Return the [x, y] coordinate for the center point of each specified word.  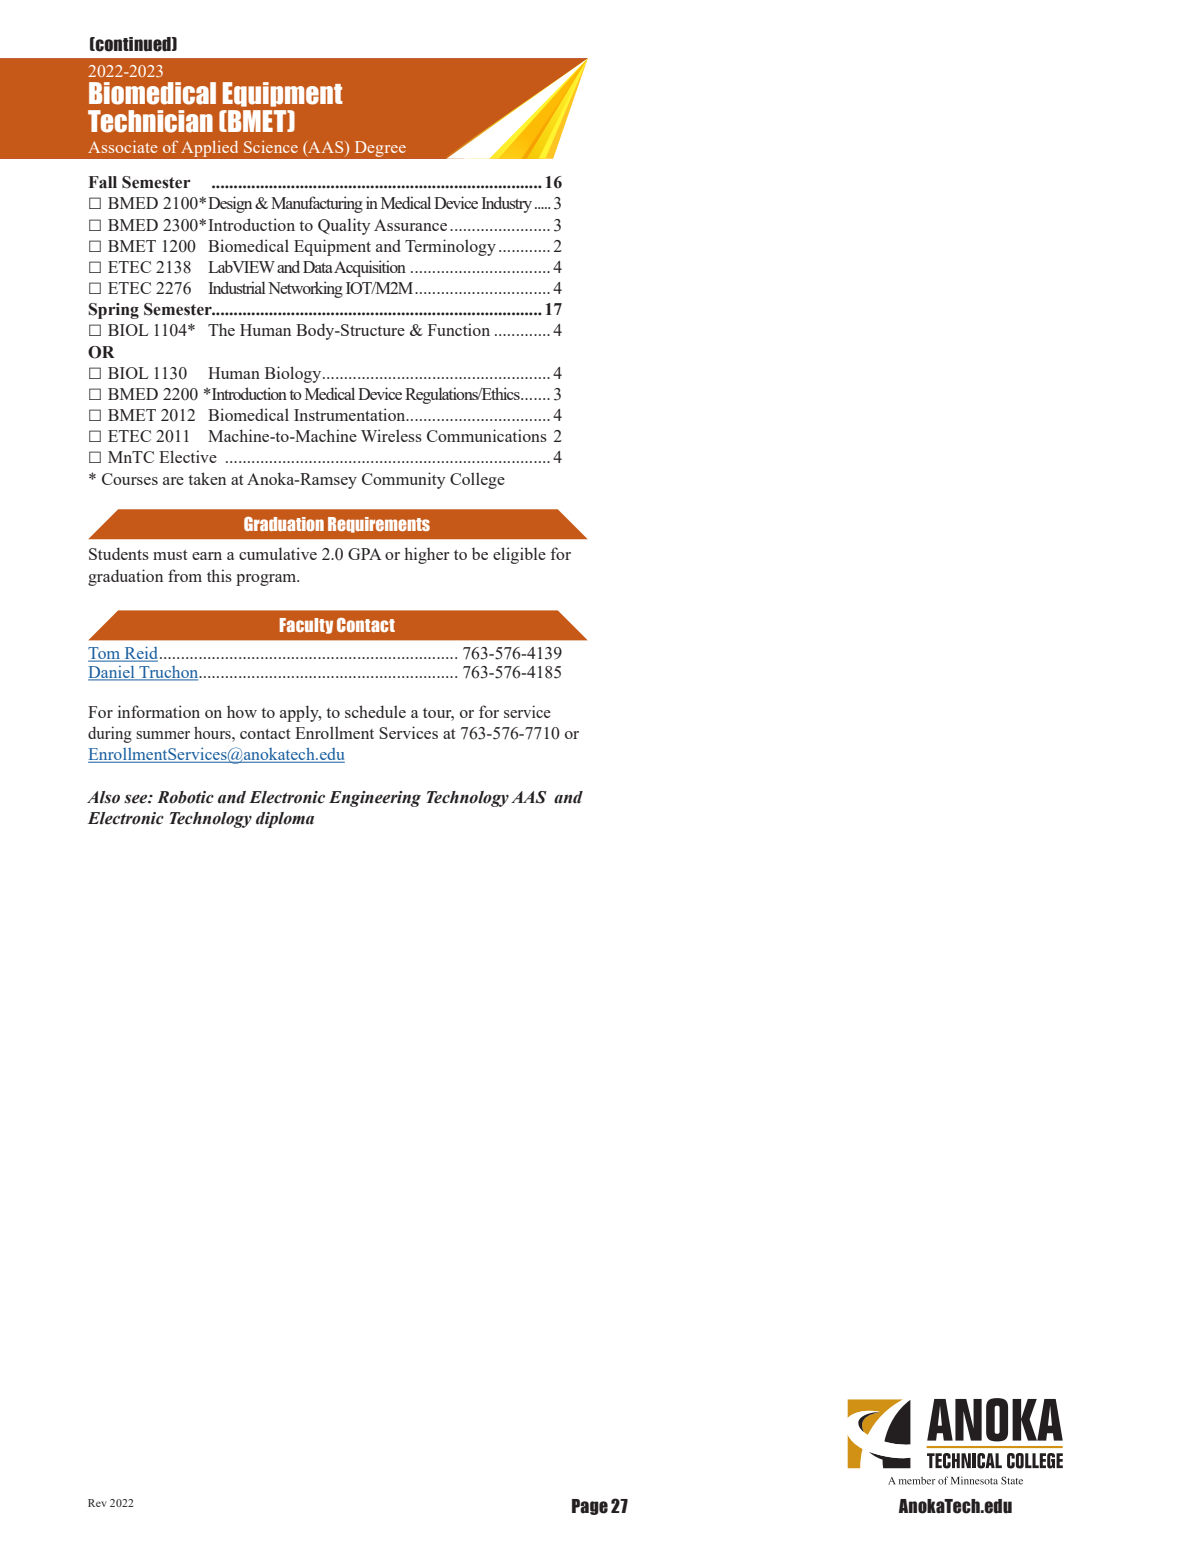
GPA [365, 554]
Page [590, 1507]
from [185, 575]
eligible [519, 555]
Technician [150, 121]
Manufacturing [317, 204]
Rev [97, 1503]
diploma [285, 820]
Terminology [450, 247]
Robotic [185, 797]
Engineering [375, 799]
